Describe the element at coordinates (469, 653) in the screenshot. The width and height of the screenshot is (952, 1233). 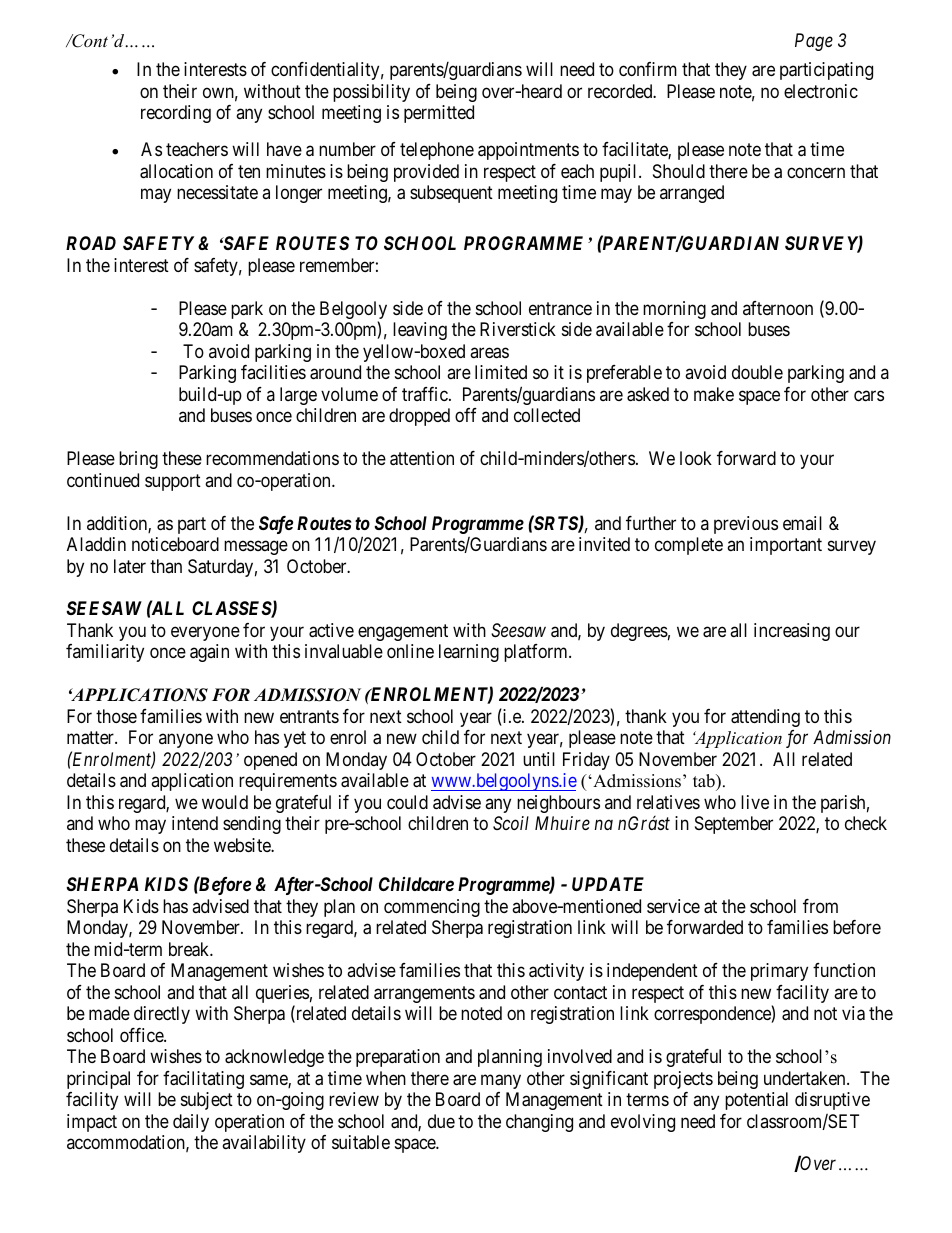
I see `learning` at that location.
